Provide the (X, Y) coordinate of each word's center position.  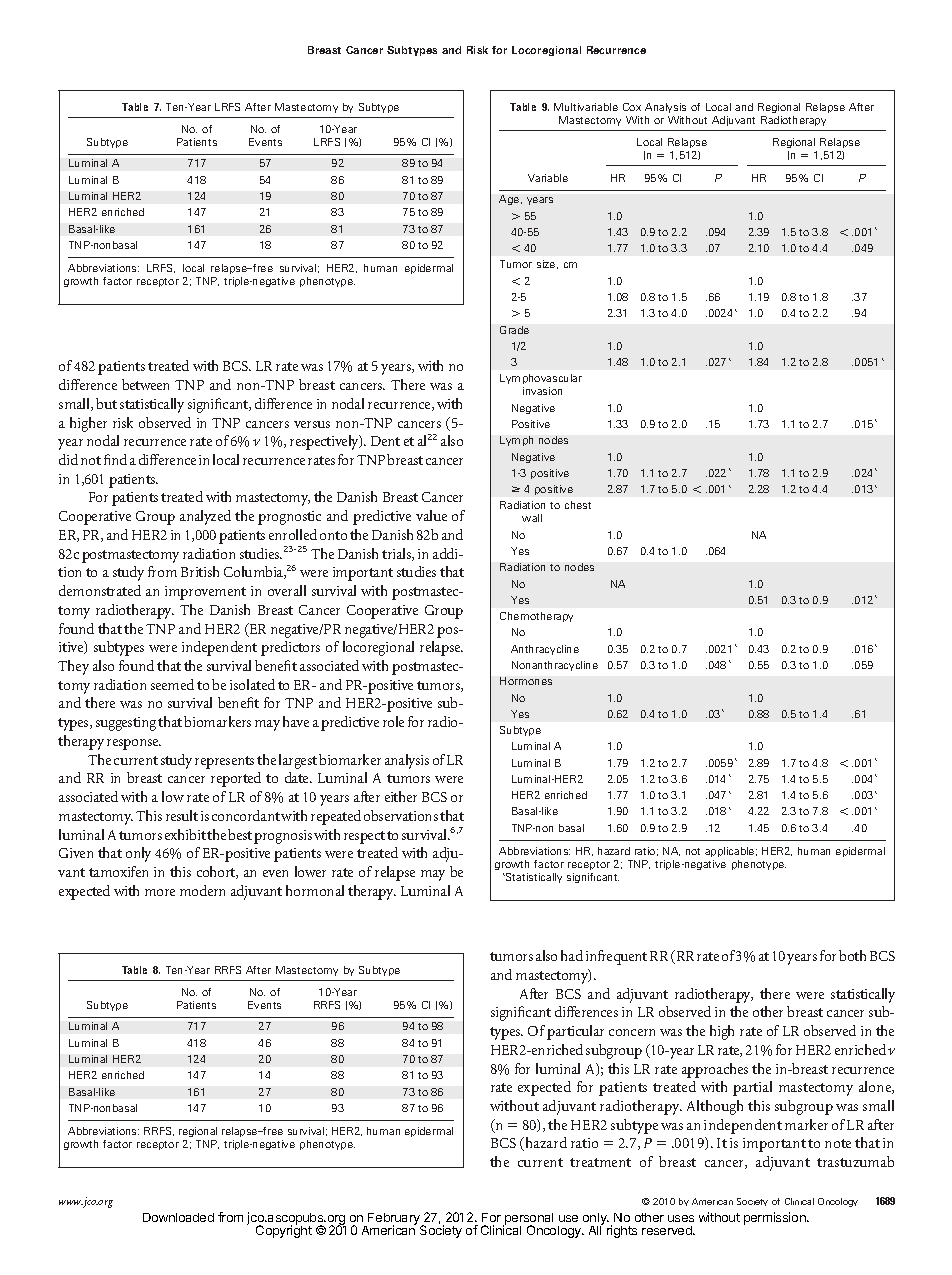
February (394, 1220)
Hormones (526, 681)
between (145, 384)
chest (578, 505)
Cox (632, 107)
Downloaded (178, 1217)
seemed (172, 684)
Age (510, 200)
